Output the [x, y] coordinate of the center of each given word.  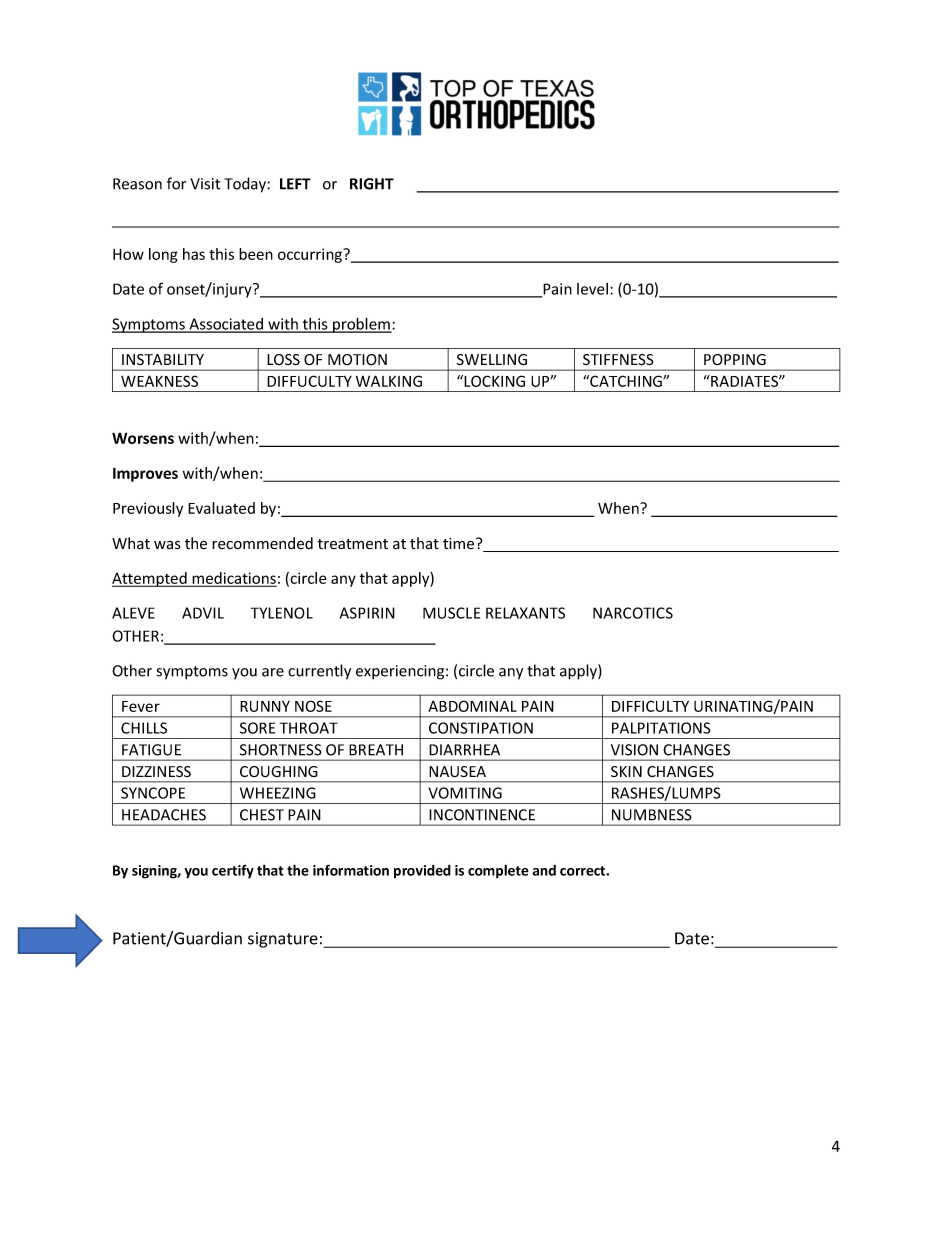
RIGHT [372, 184]
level [592, 289]
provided [422, 872]
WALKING [389, 381]
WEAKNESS [159, 381]
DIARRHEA [464, 750]
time [460, 543]
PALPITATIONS [661, 728]
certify [233, 872]
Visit [205, 184]
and [544, 870]
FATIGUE [151, 750]
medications [233, 579]
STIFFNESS [618, 360]
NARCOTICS [633, 613]
